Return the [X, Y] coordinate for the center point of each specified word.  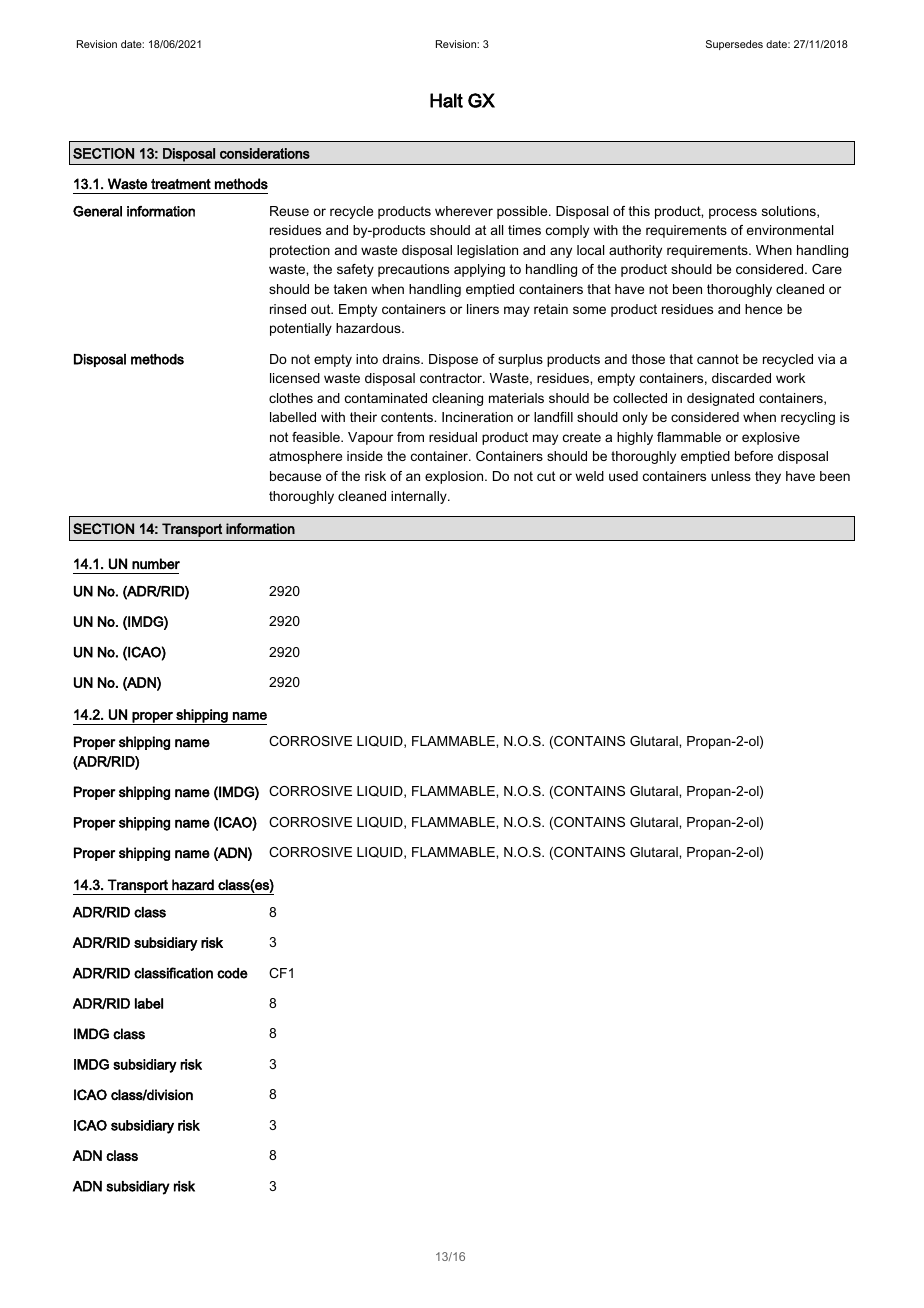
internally [420, 497]
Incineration [477, 417]
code [232, 973]
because [295, 476]
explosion [455, 477]
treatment [181, 184]
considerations [265, 153]
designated [720, 399]
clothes [291, 398]
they [768, 477]
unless [731, 476]
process [733, 213]
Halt [446, 100]
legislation [487, 251]
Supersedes [734, 45]
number [156, 564]
